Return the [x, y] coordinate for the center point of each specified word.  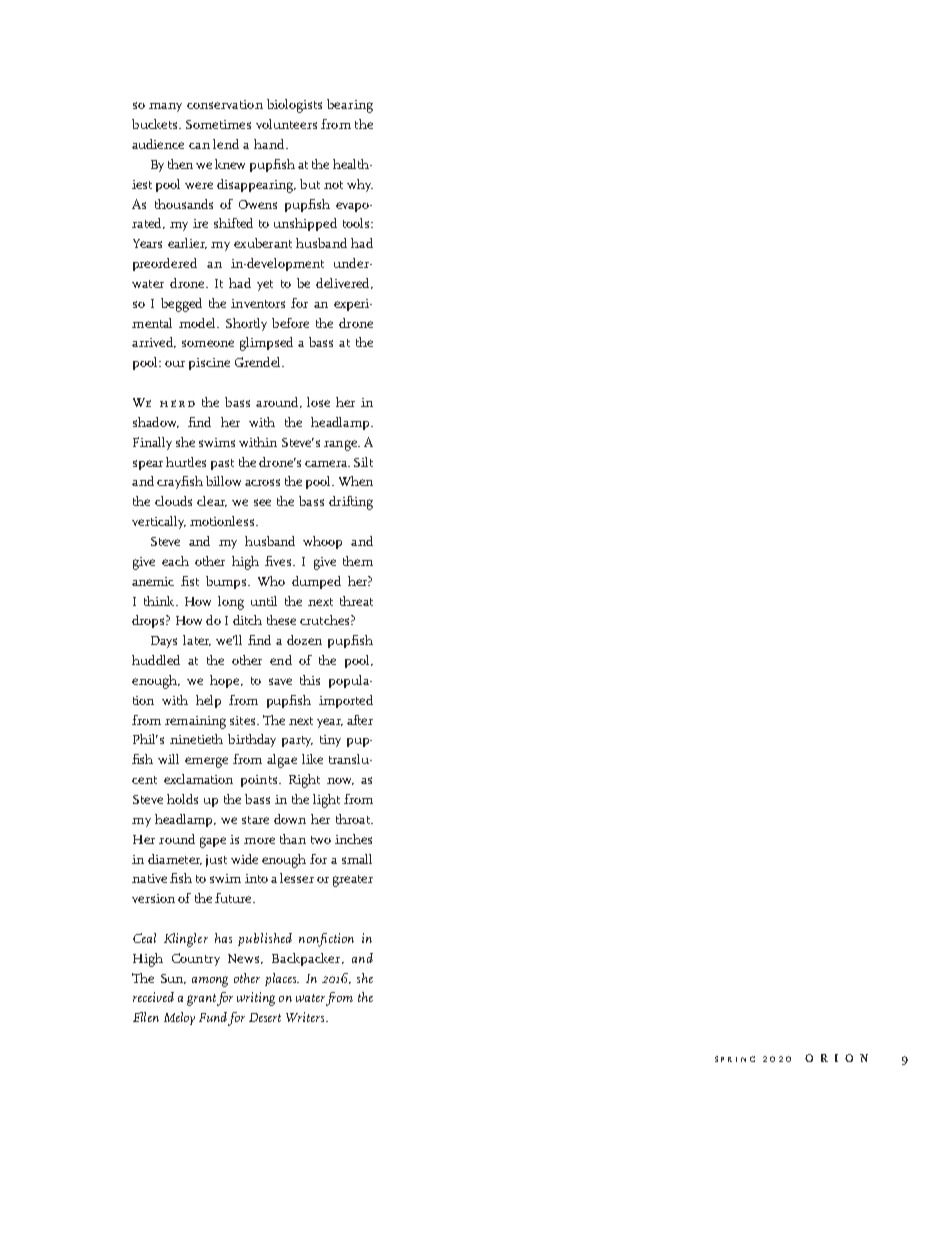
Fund [213, 1017]
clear [212, 501]
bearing [350, 106]
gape [213, 842]
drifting [351, 503]
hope [226, 681]
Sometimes [218, 124]
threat [356, 601]
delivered [344, 283]
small [357, 859]
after [360, 720]
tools [356, 223]
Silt [363, 462]
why [360, 185]
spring [735, 1059]
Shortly [246, 324]
